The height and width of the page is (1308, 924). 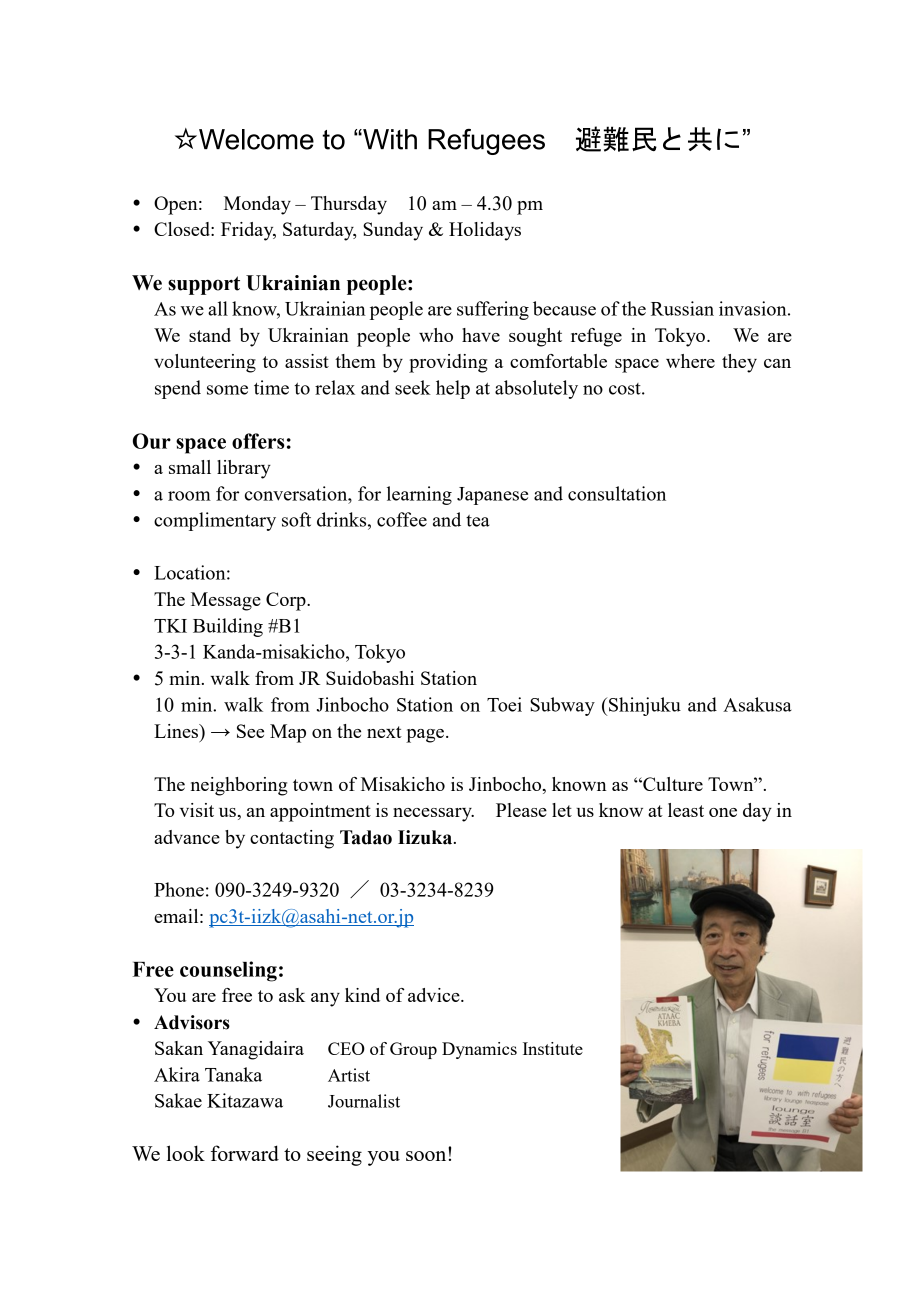 What do you see at coordinates (644, 706) in the page?
I see `Shinjuku` at bounding box center [644, 706].
